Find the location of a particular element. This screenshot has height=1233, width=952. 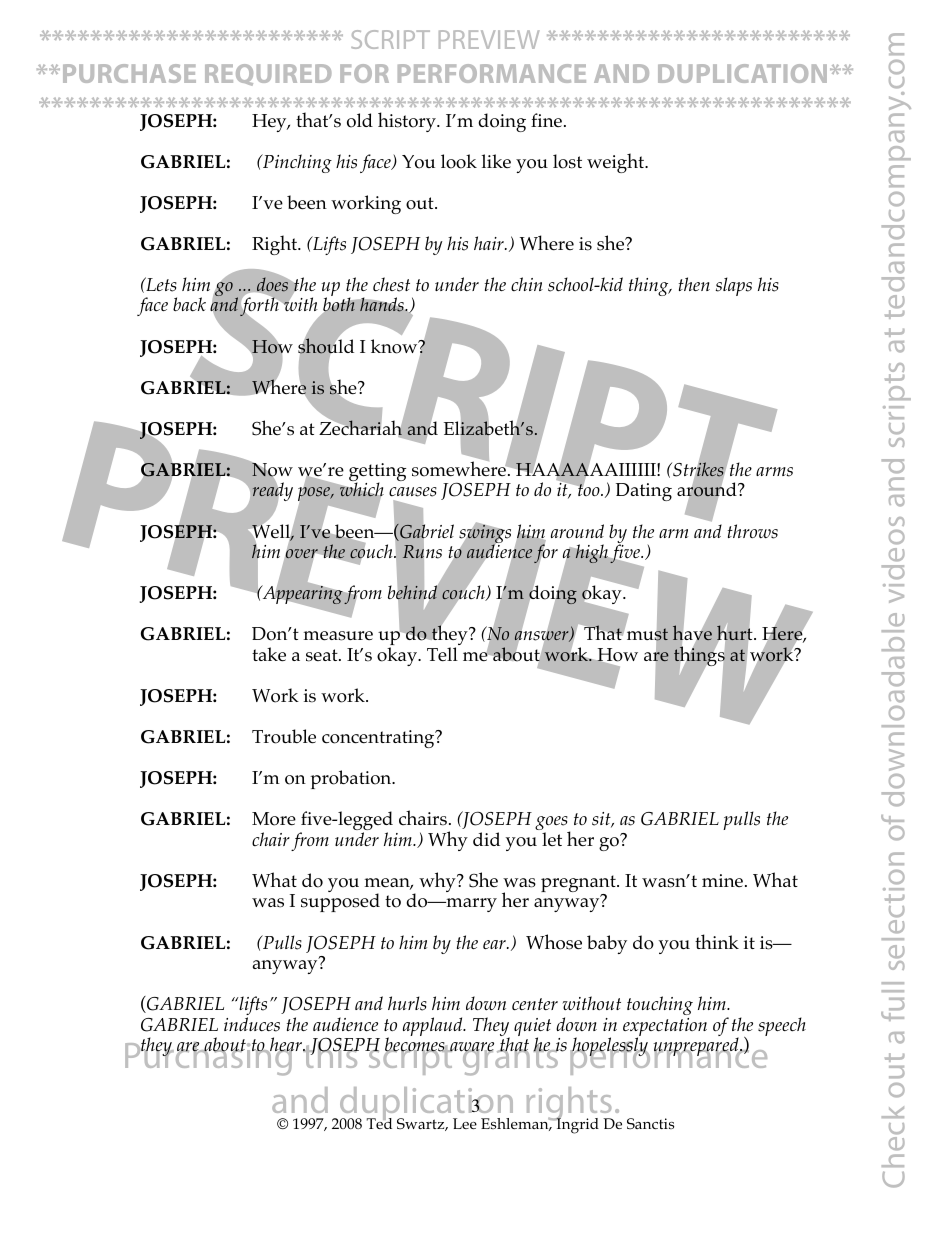

take is located at coordinates (269, 654).
